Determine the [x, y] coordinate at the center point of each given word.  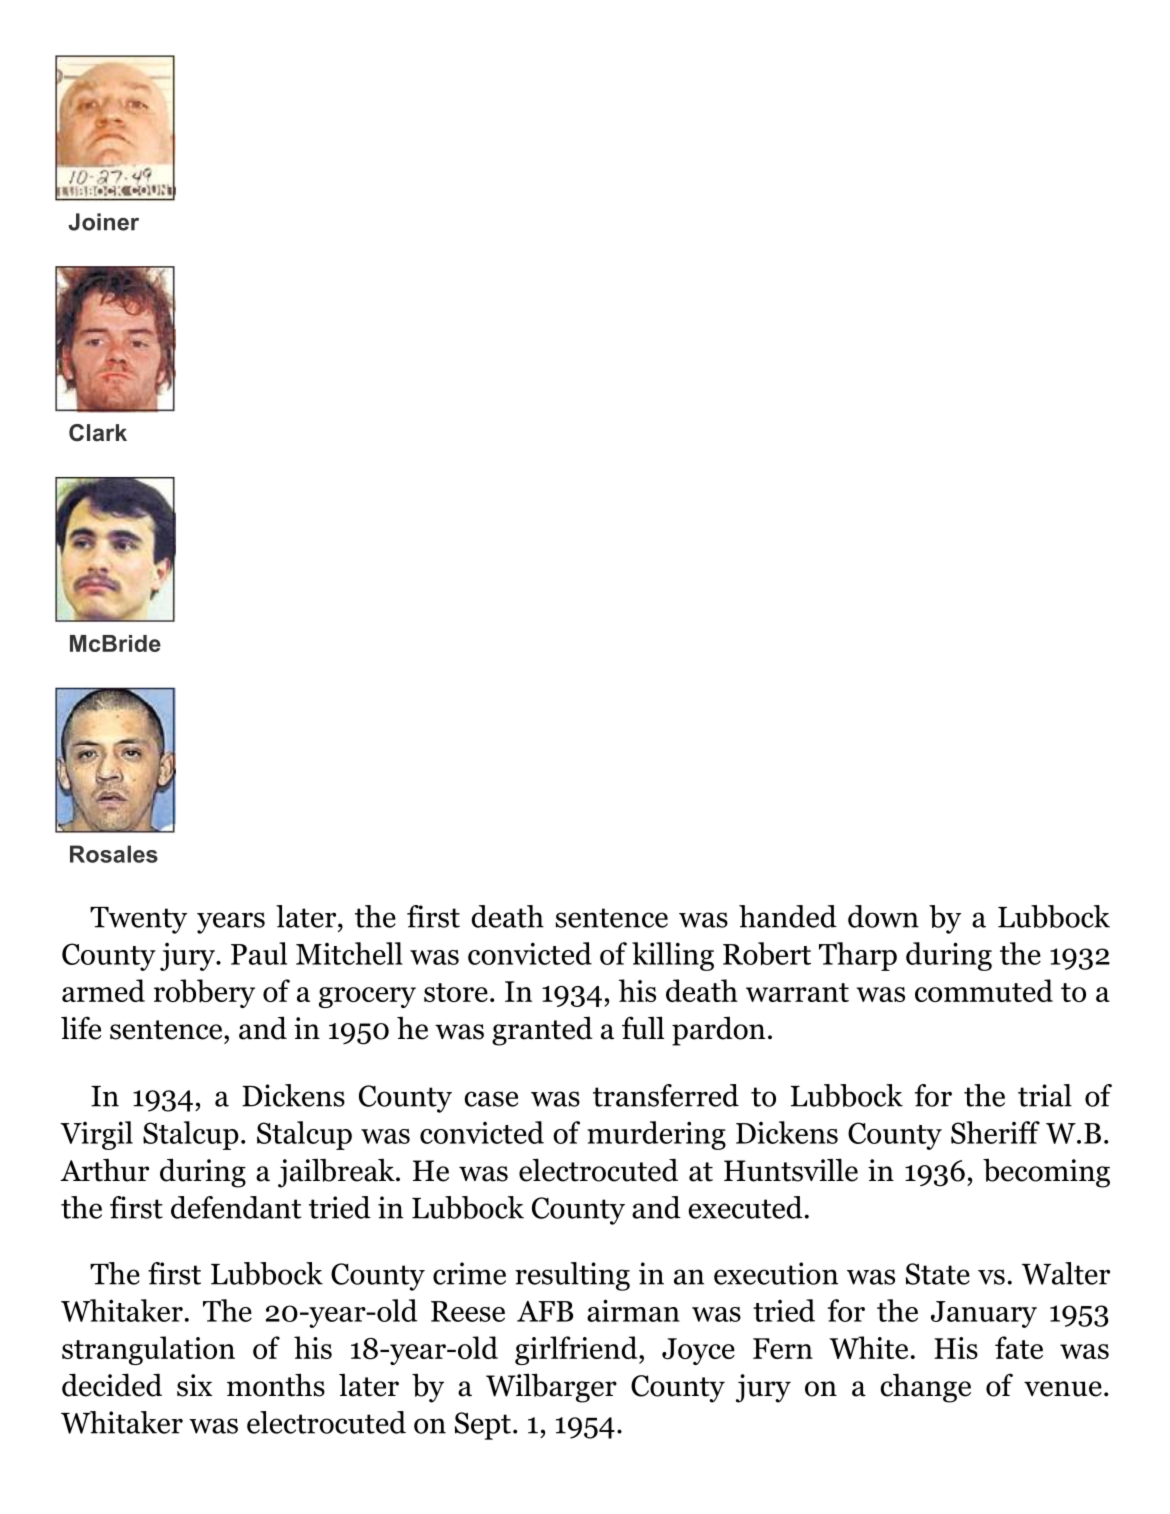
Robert [767, 953]
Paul [259, 953]
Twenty [138, 920]
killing [673, 956]
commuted [984, 990]
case [491, 1099]
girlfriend [577, 1350]
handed [788, 916]
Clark [98, 433]
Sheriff [995, 1132]
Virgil [96, 1135]
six [194, 1385]
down [883, 916]
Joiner [103, 222]
